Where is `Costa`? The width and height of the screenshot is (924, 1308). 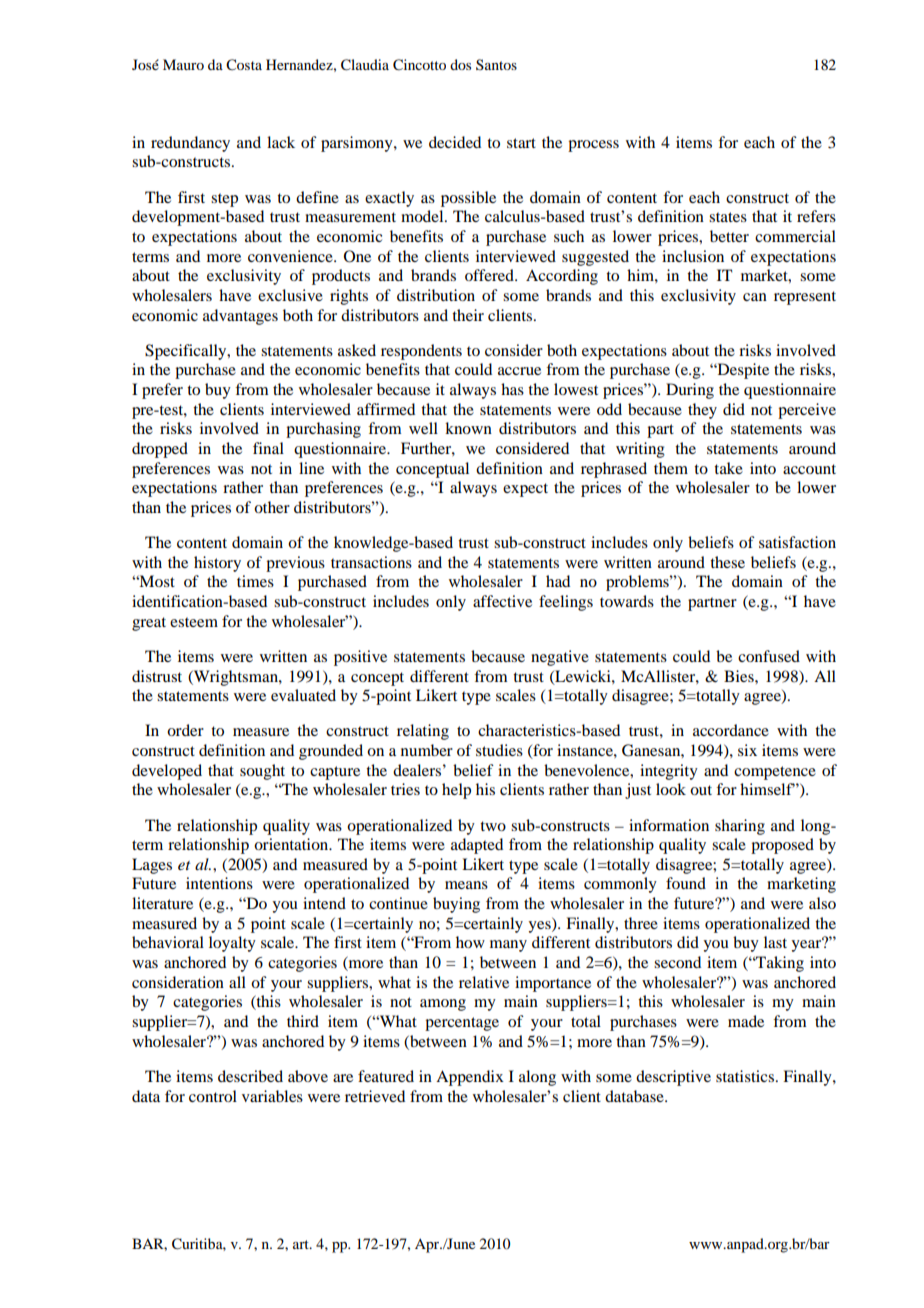 Costa is located at coordinates (244, 65).
